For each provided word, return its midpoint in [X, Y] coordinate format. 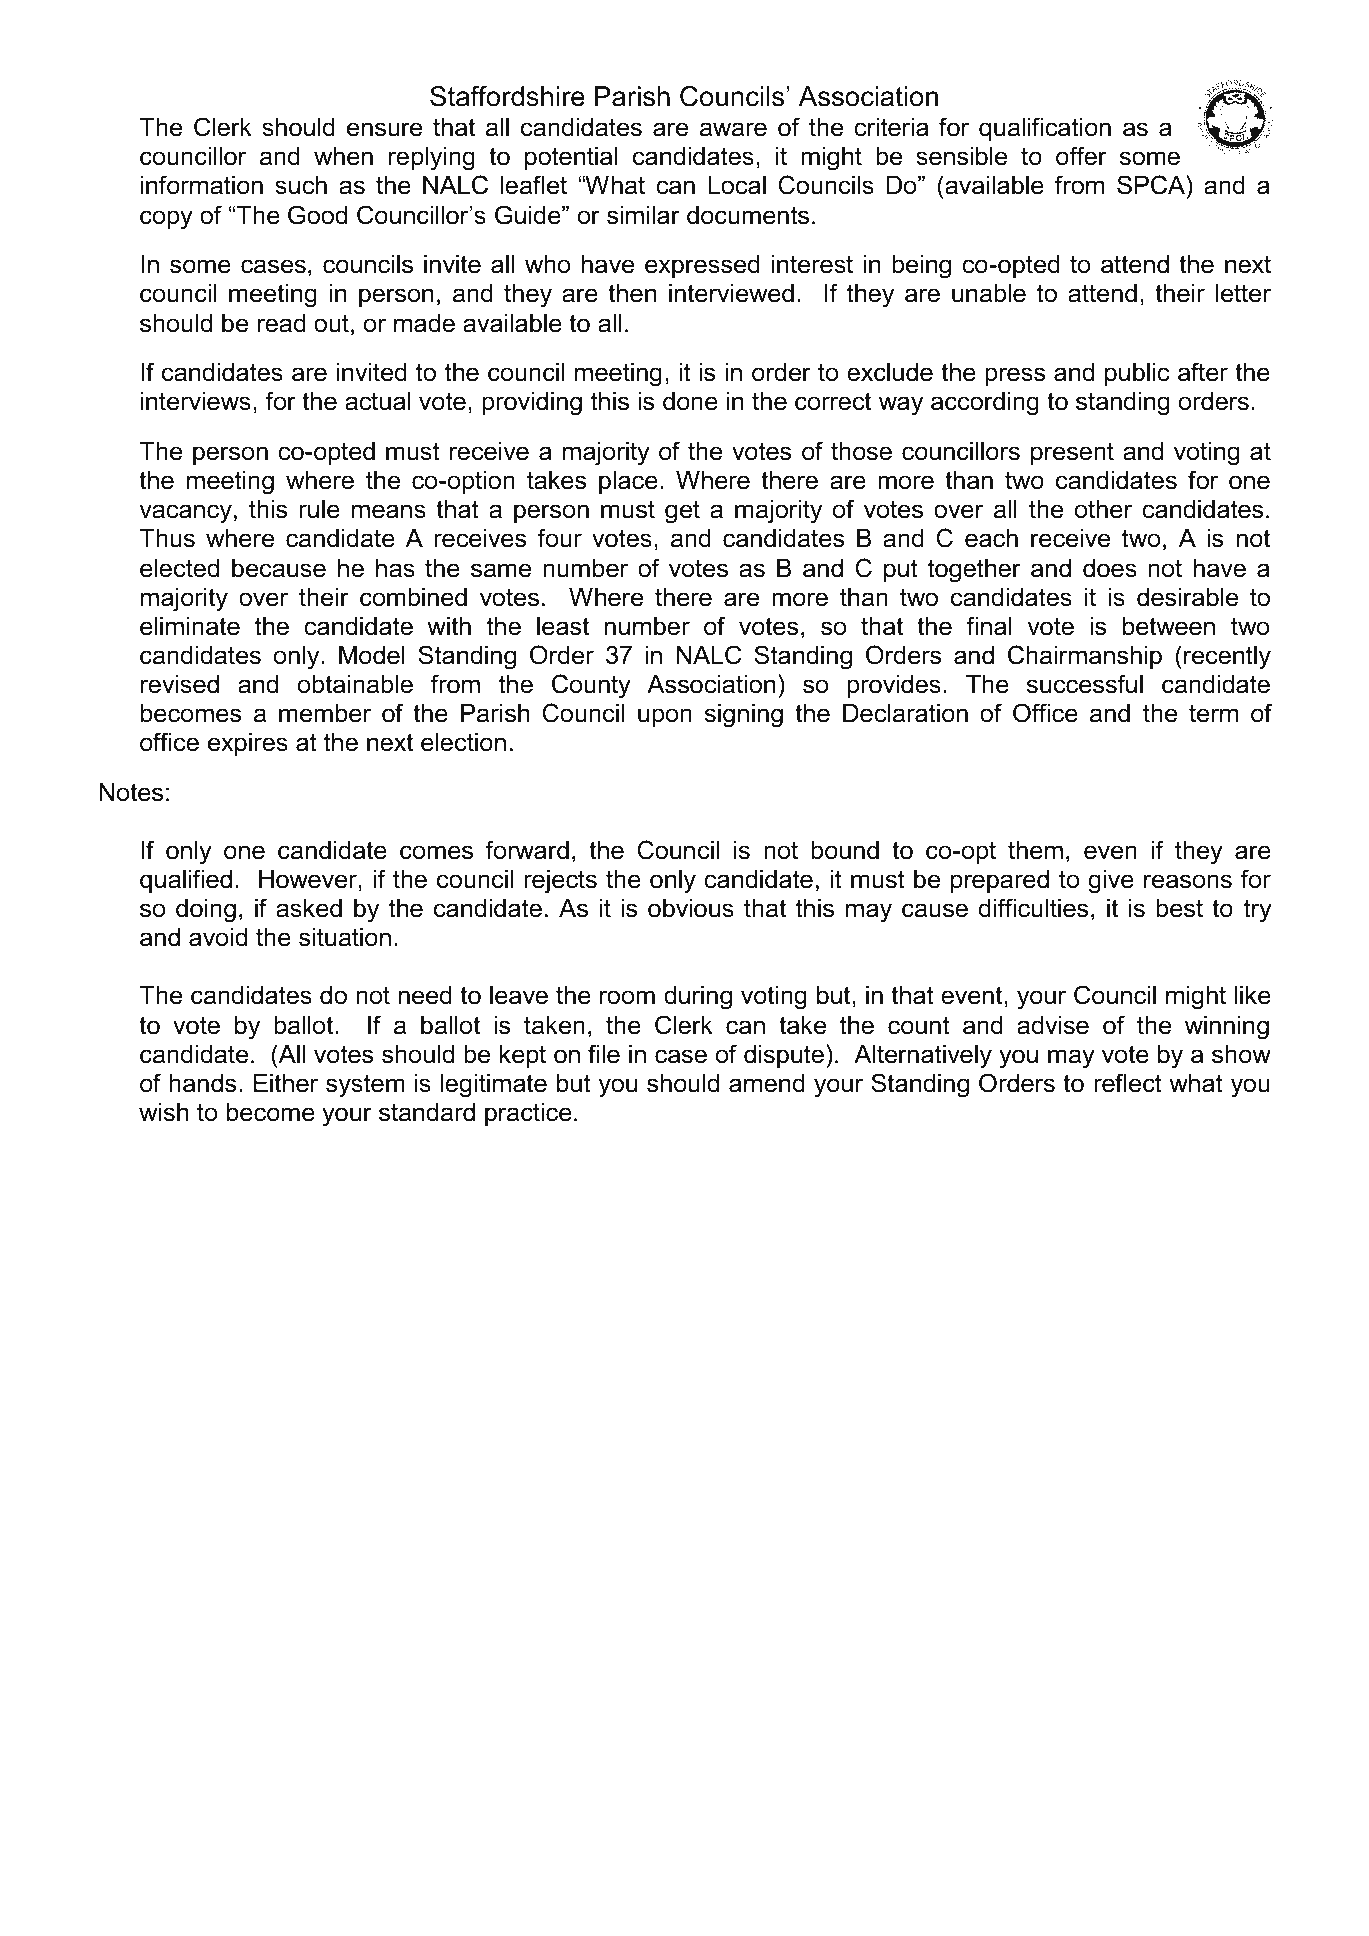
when [343, 156]
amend [767, 1083]
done [690, 401]
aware [733, 129]
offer [1081, 156]
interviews [196, 401]
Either [286, 1083]
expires [248, 744]
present [1072, 453]
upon [665, 717]
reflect [1128, 1083]
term [1213, 713]
